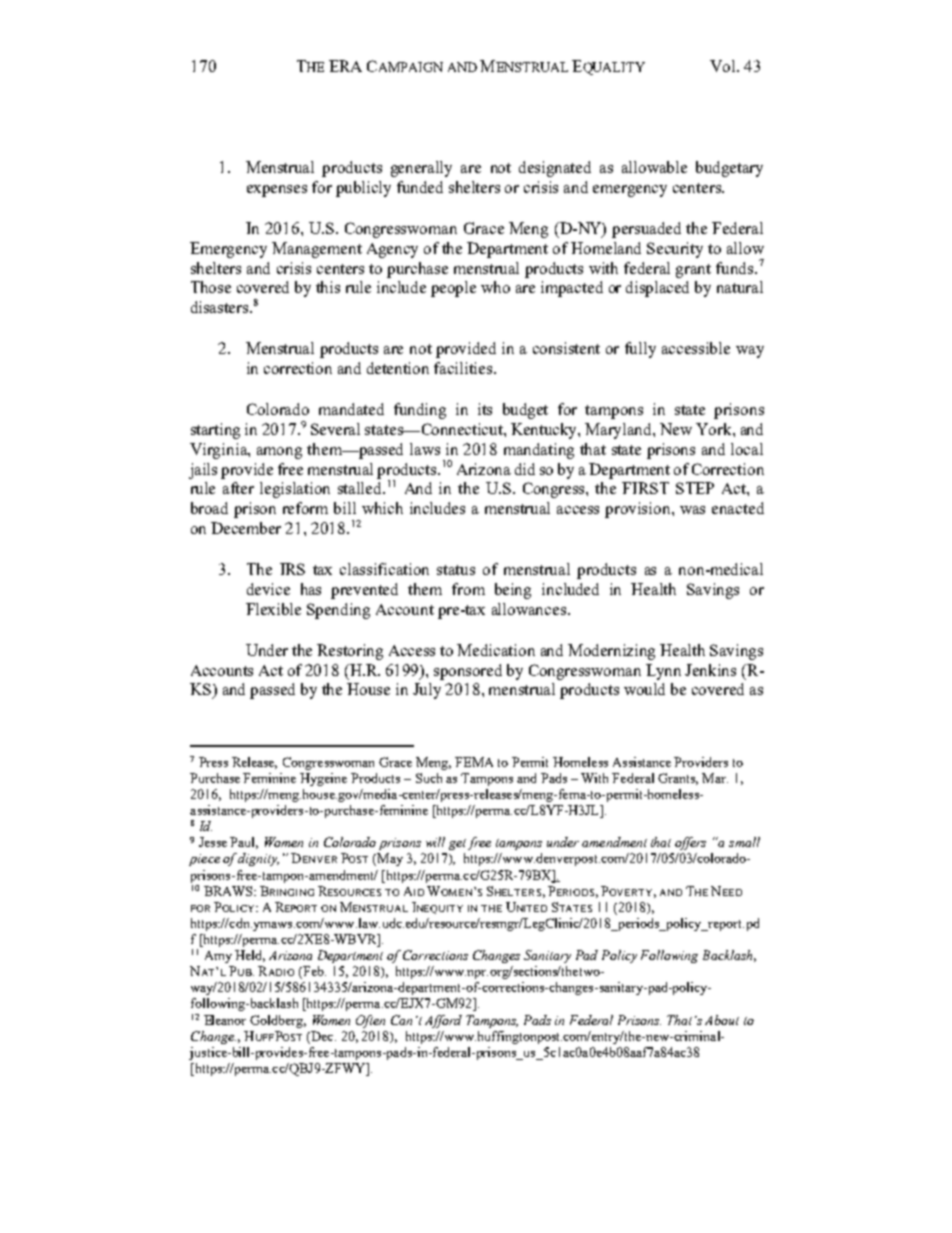 The width and height of the document is (952, 1233). Describe the element at coordinates (277, 191) in the document. I see `expenses` at that location.
